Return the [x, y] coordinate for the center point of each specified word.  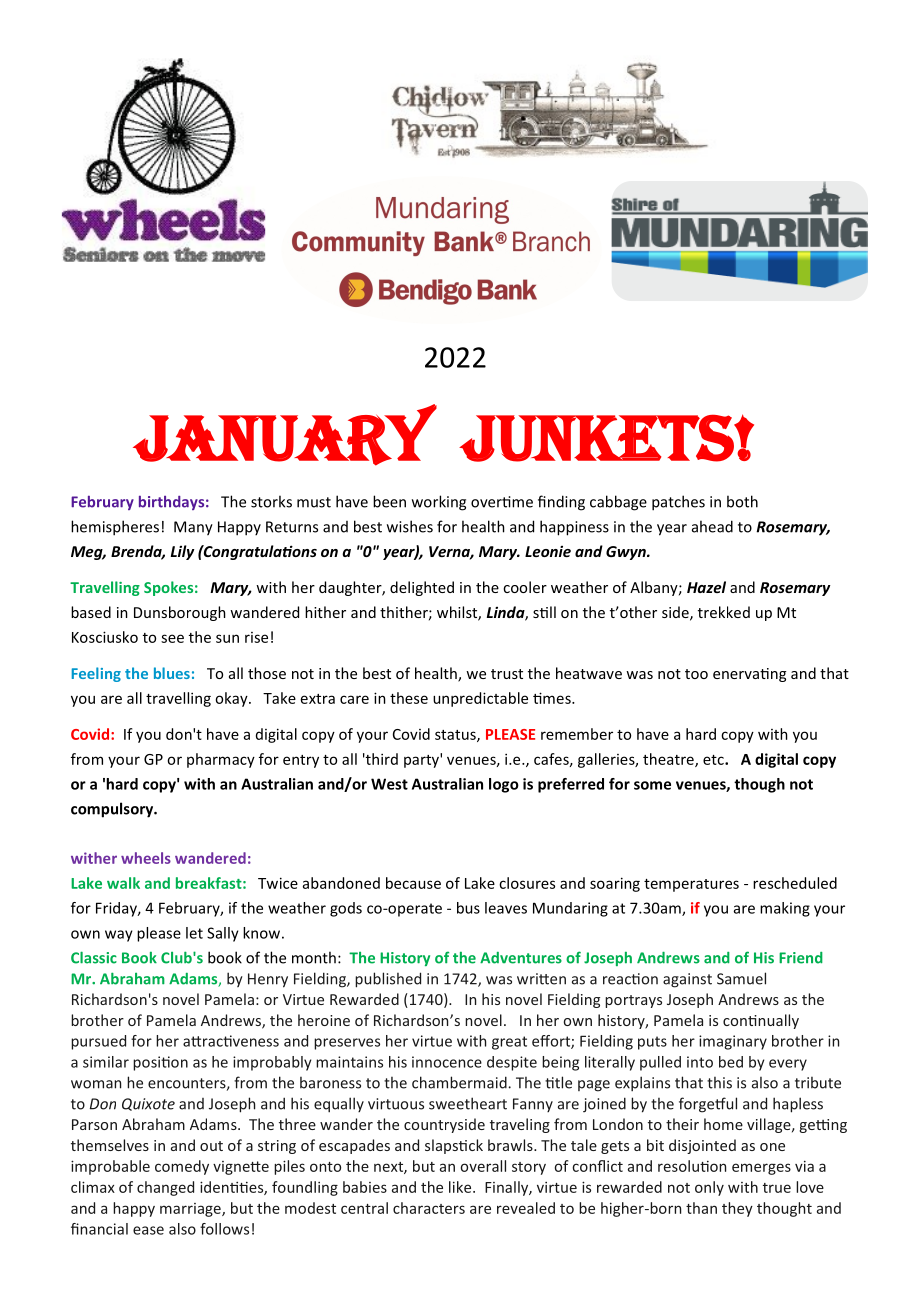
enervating [749, 675]
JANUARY [285, 435]
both [742, 501]
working [439, 503]
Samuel [741, 978]
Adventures [521, 958]
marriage [191, 1210]
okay [232, 699]
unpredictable [480, 699]
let [194, 933]
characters [429, 1208]
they [737, 1209]
